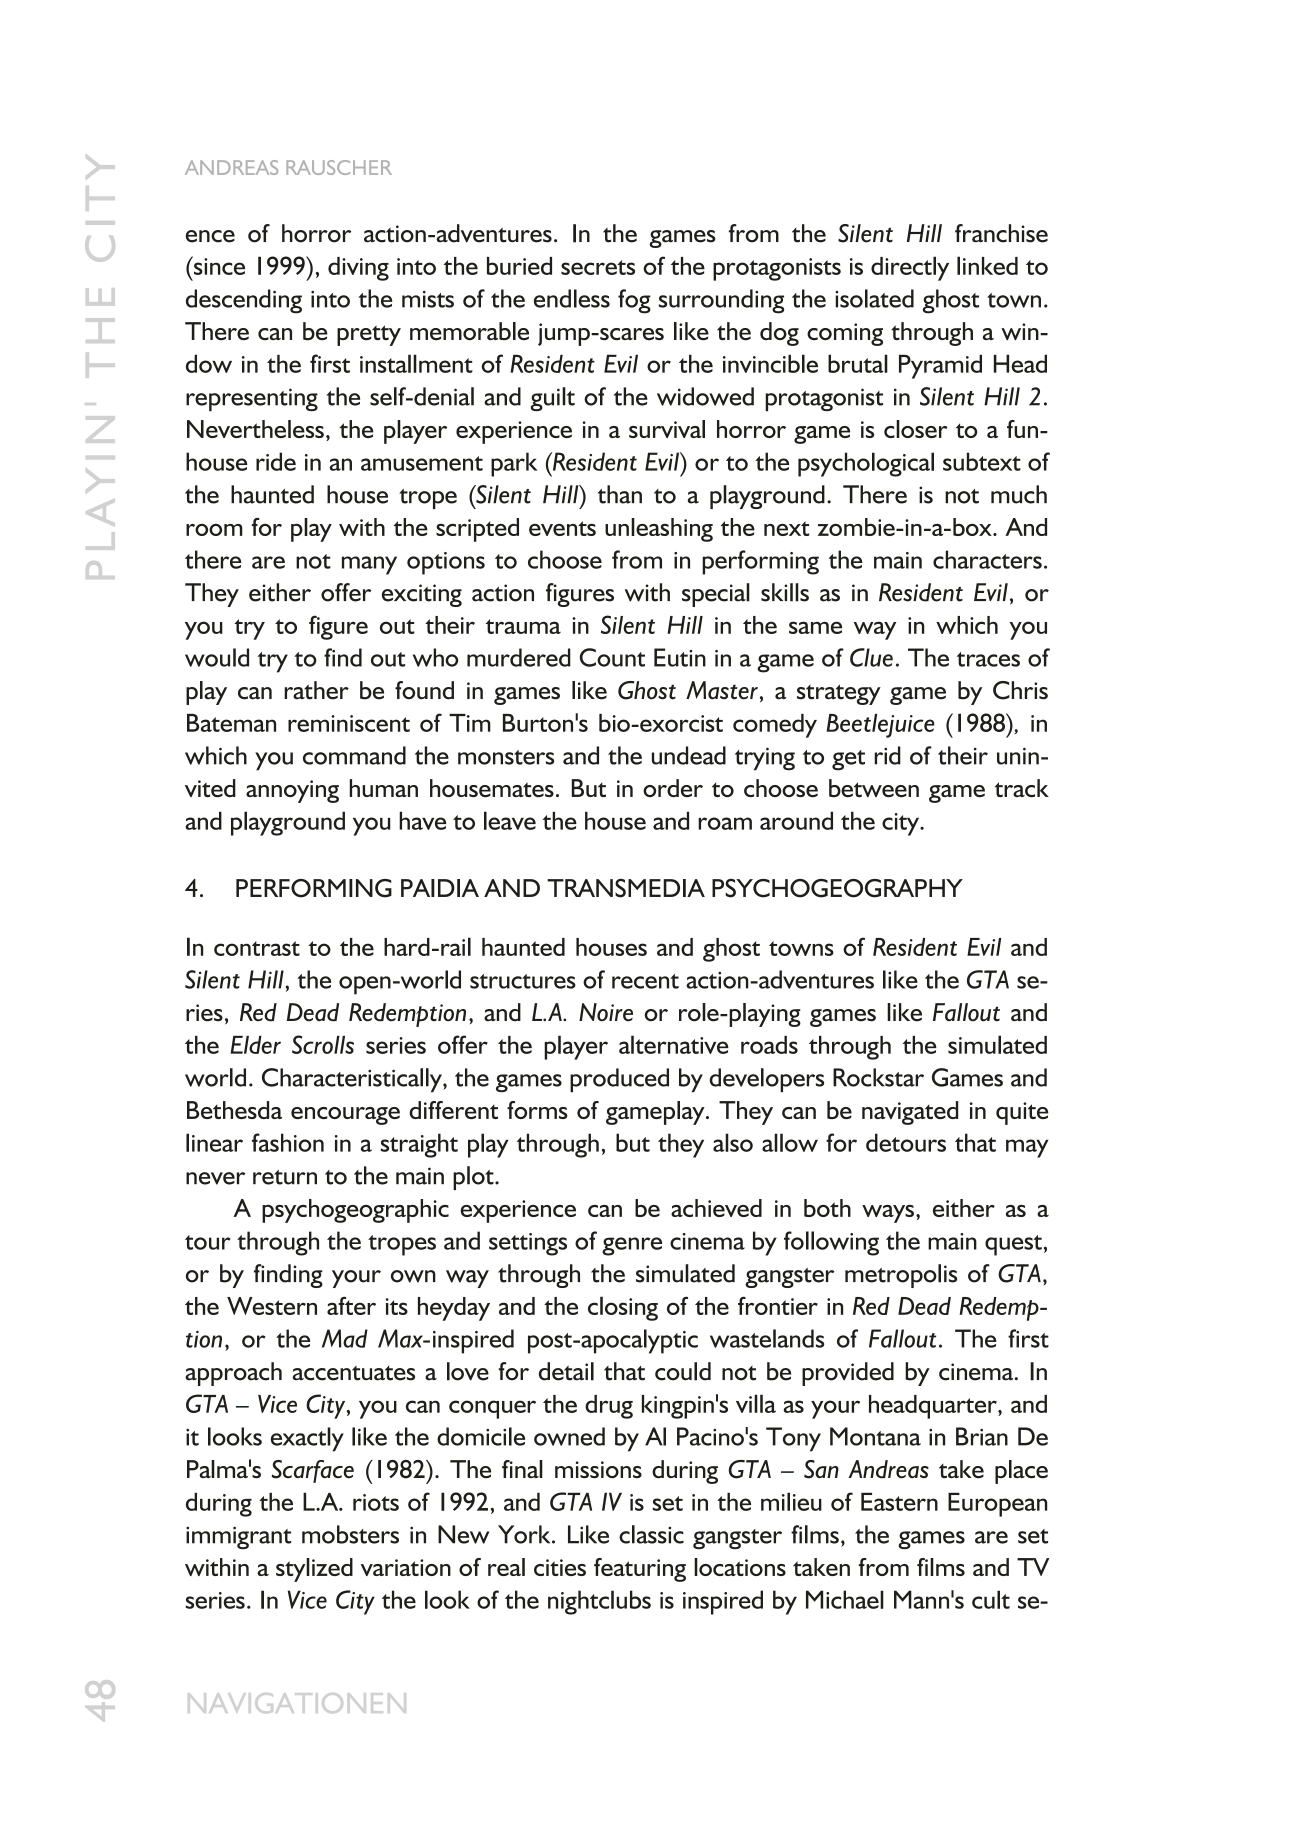  I want to click on encourage, so click(345, 1116).
